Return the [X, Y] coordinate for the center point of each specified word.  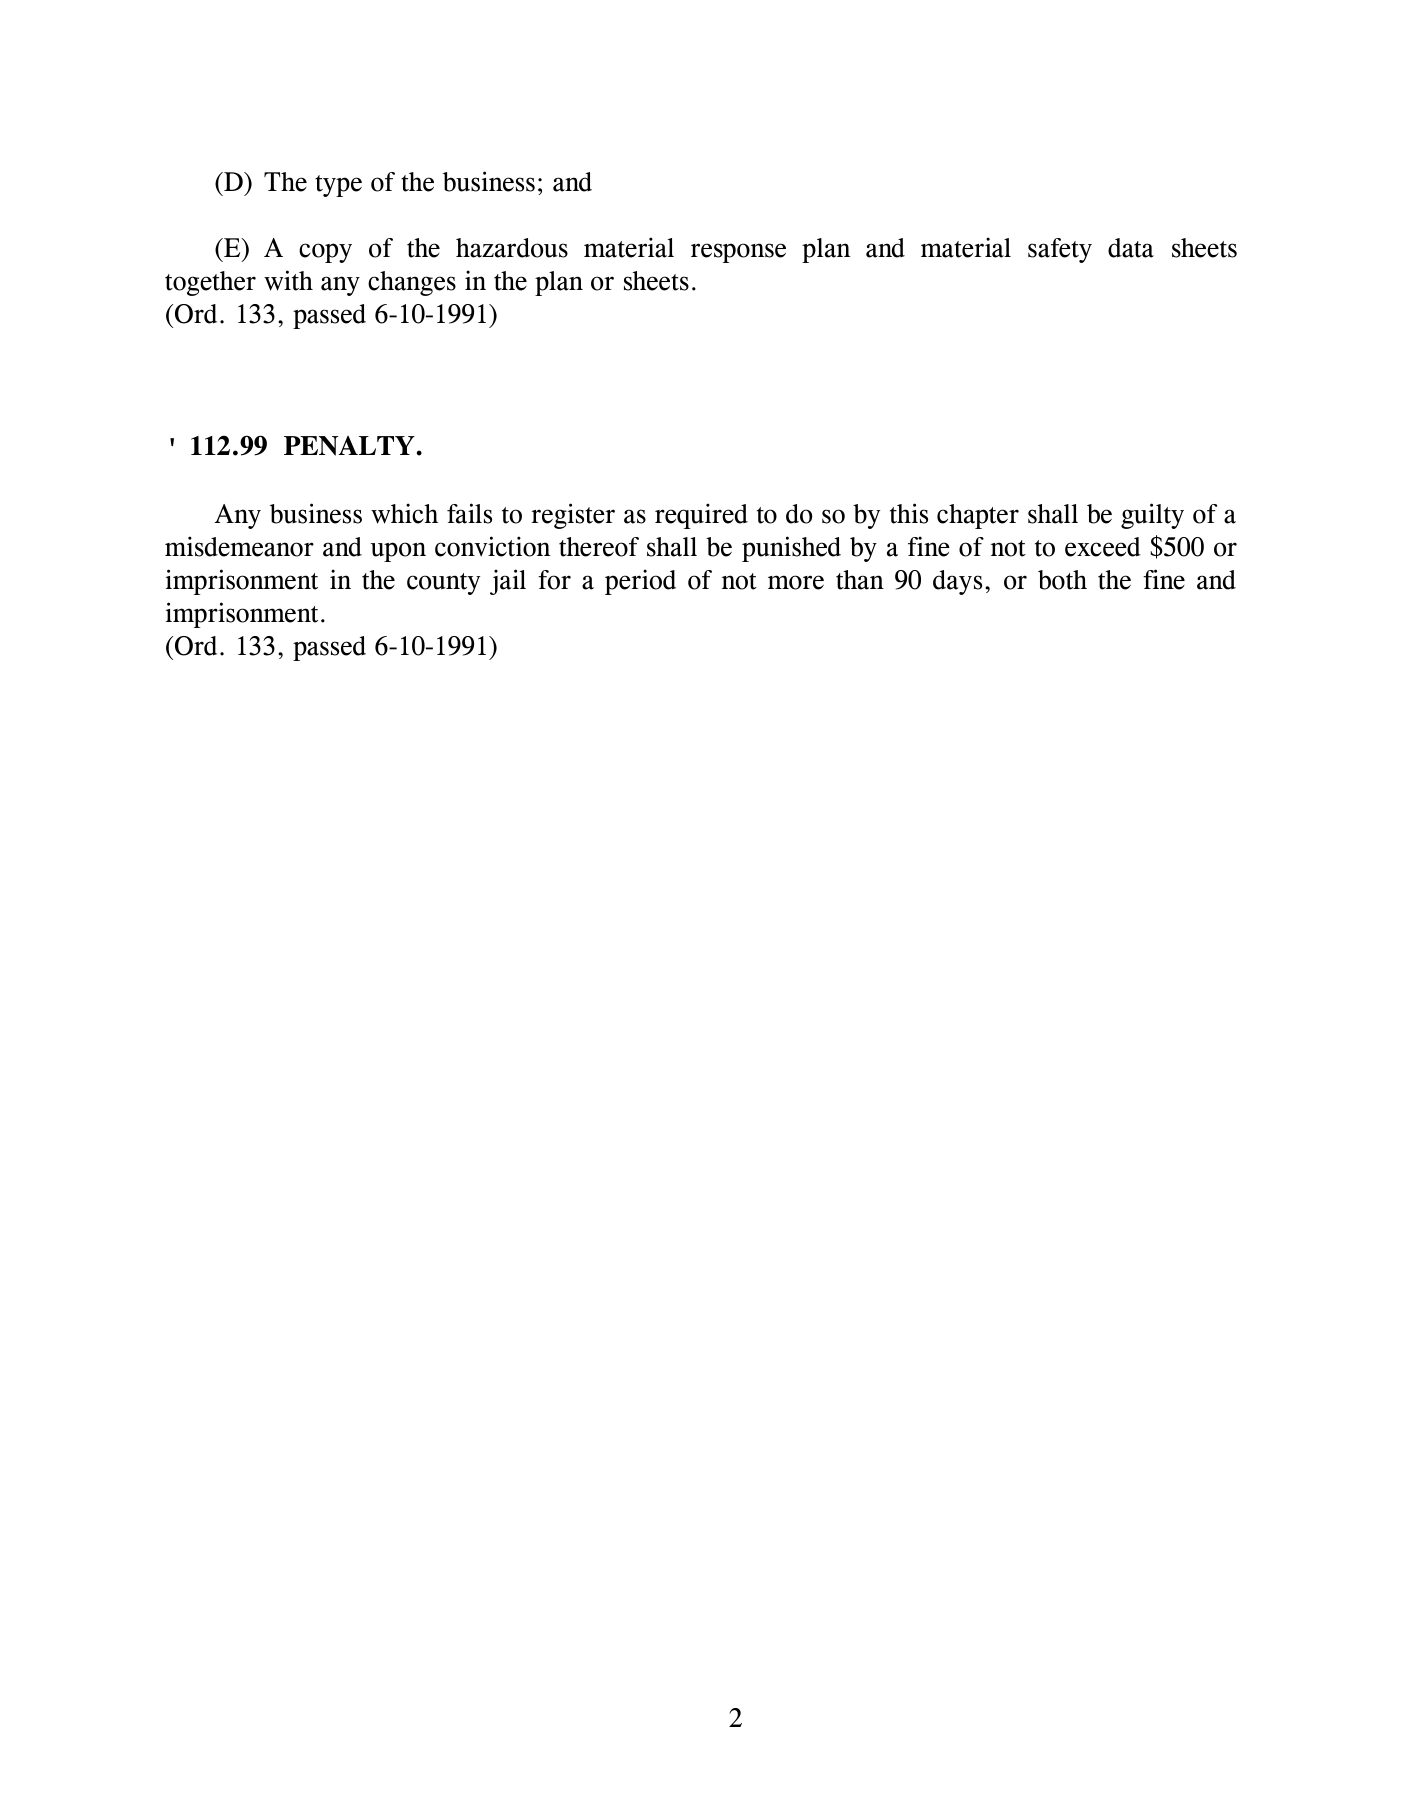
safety [1060, 250]
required [701, 516]
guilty [1152, 516]
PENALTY [349, 446]
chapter [978, 516]
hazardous [512, 248]
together [210, 283]
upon [398, 552]
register [573, 516]
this [909, 513]
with [288, 280]
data [1131, 248]
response [738, 253]
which [404, 513]
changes [412, 283]
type [338, 186]
